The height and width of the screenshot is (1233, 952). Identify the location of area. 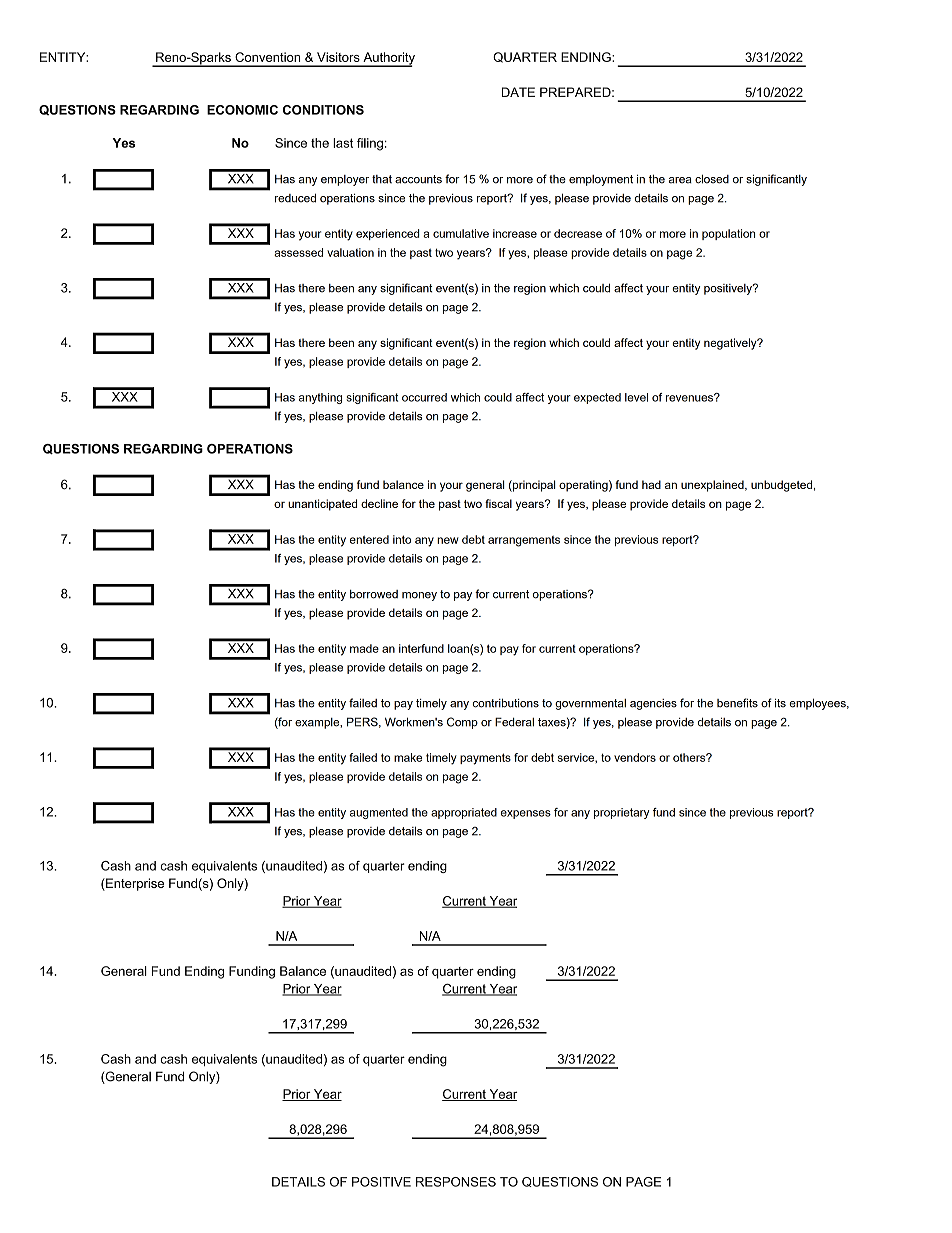
(680, 180).
